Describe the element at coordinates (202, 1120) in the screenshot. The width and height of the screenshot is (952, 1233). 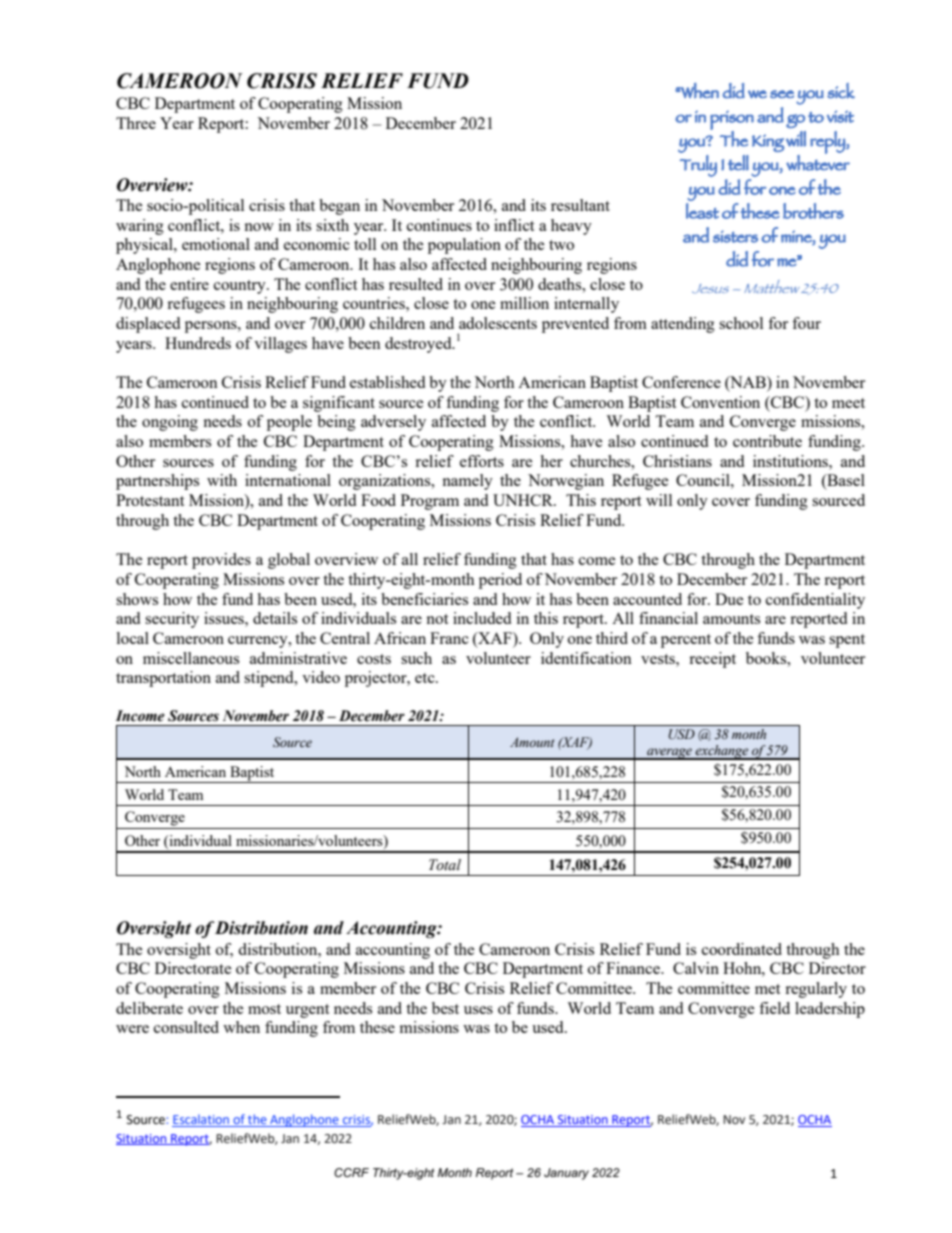
I see `Escalation` at that location.
